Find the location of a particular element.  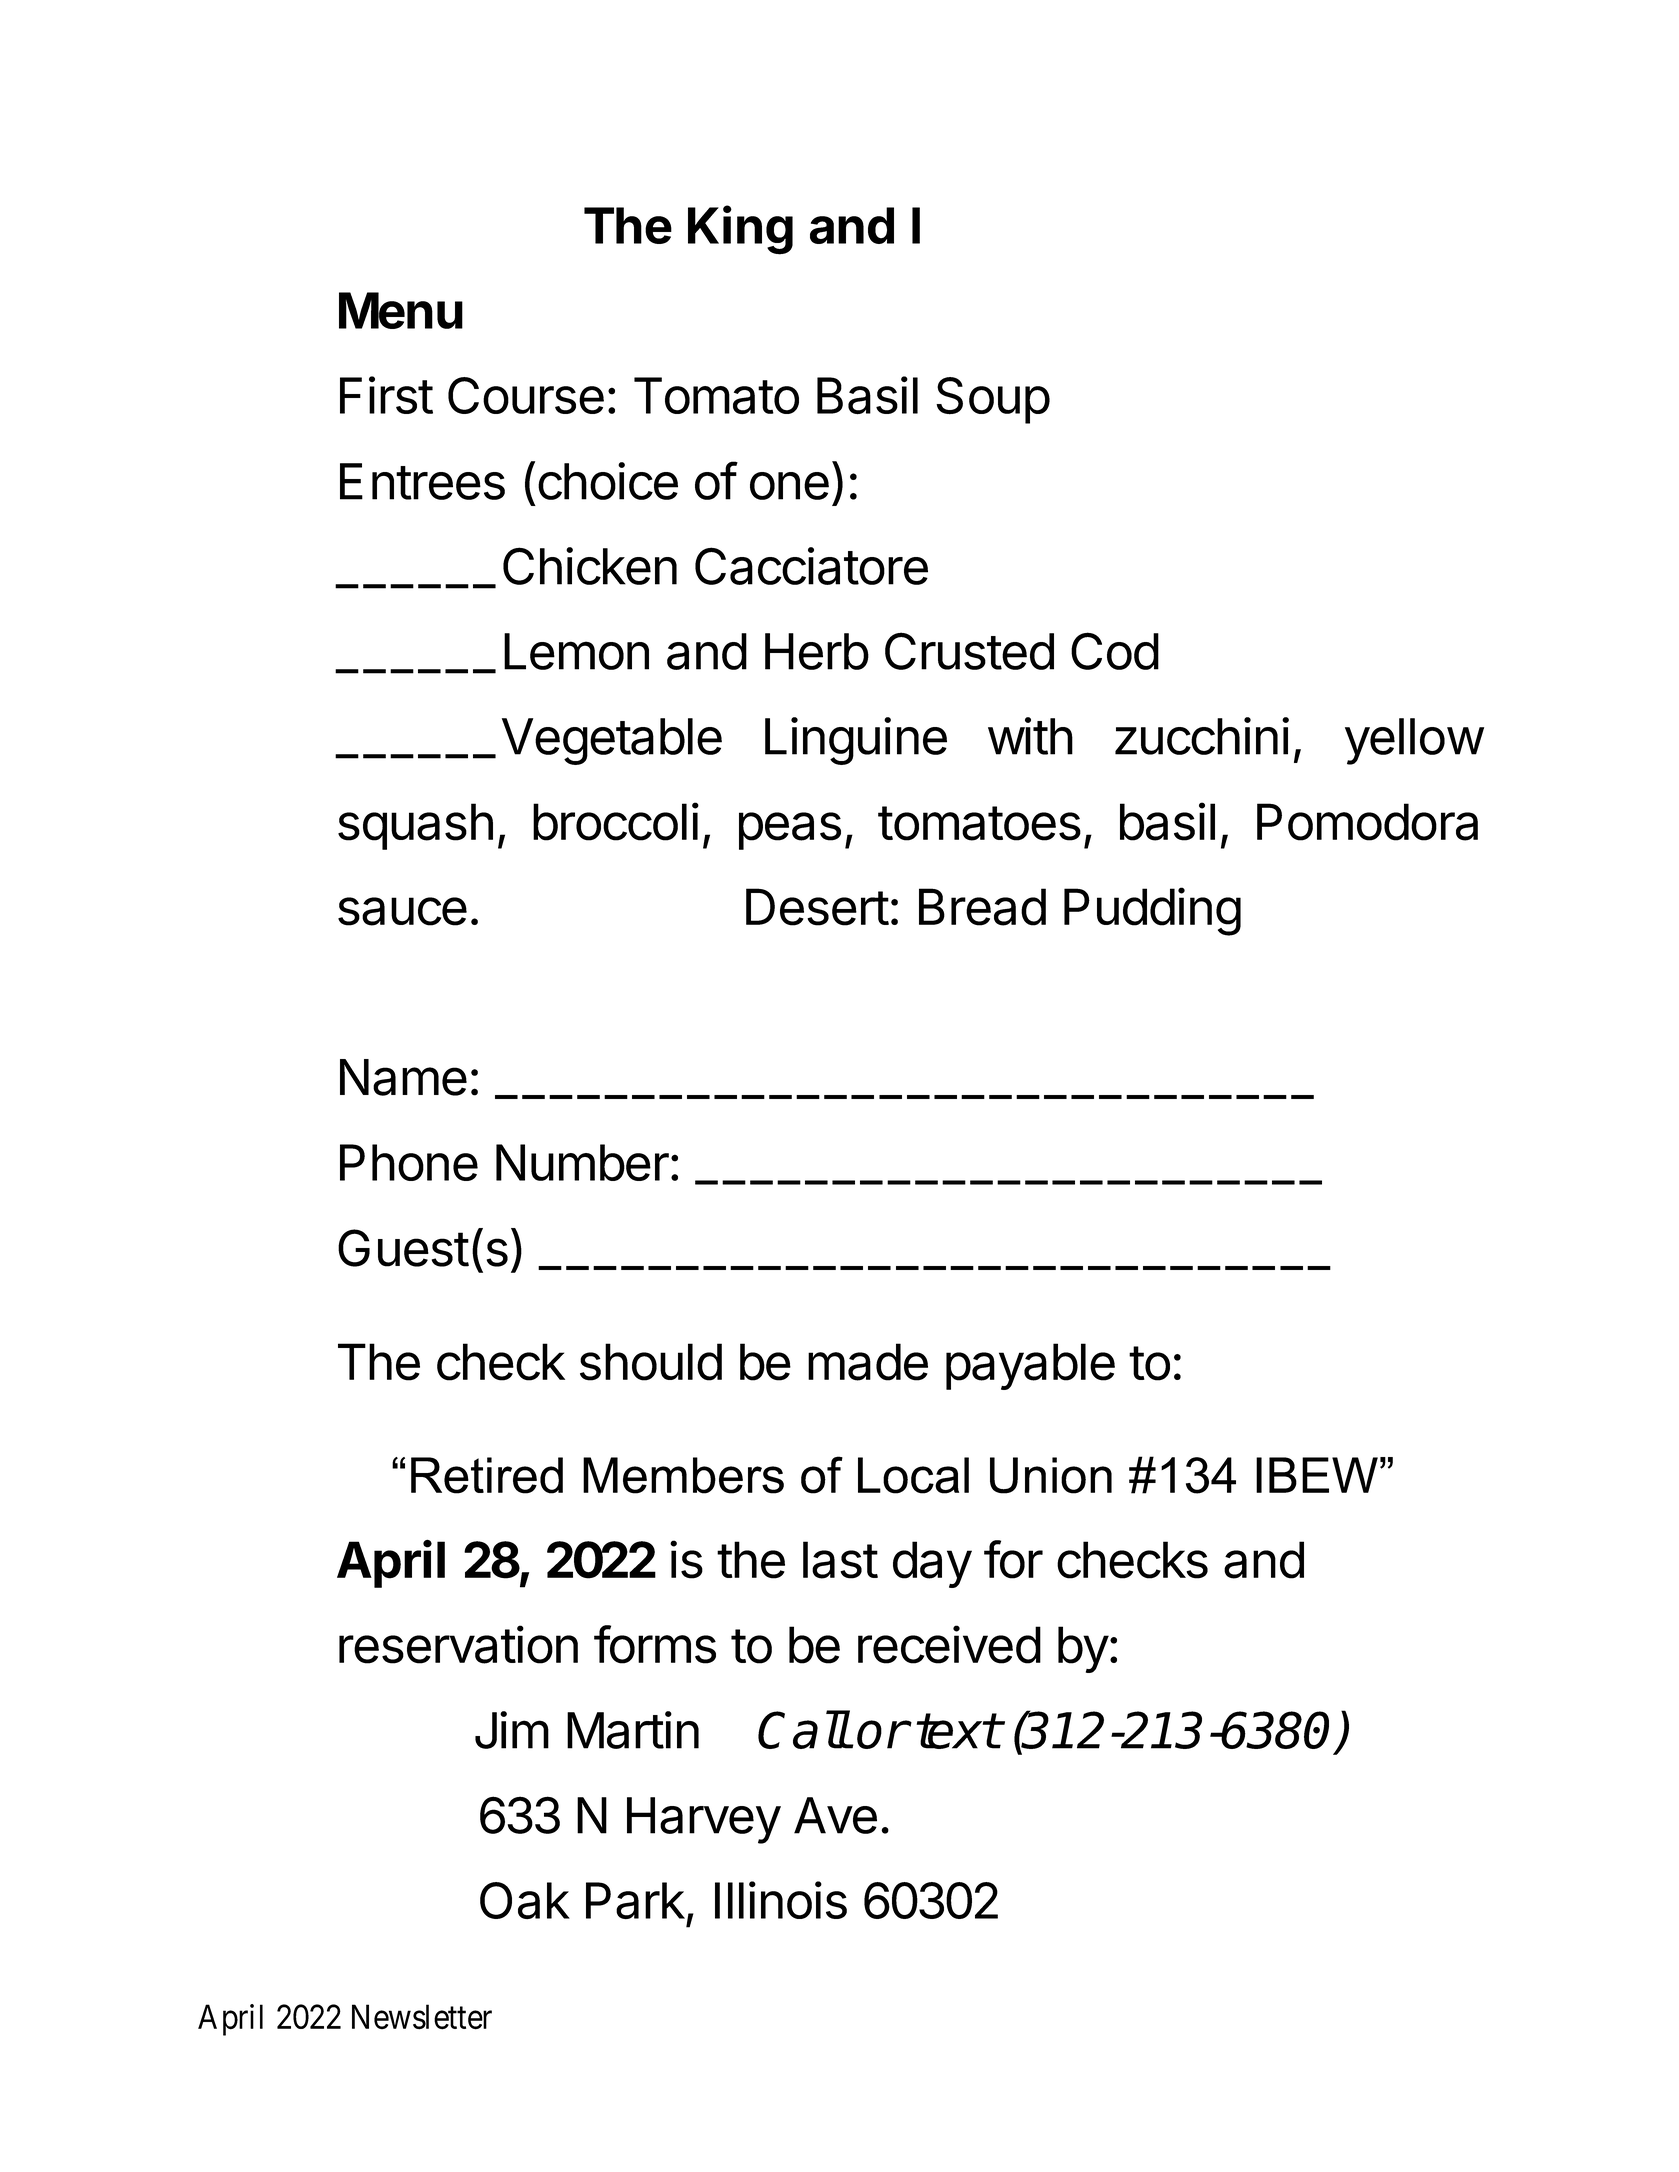

Ave is located at coordinates (835, 1815).
